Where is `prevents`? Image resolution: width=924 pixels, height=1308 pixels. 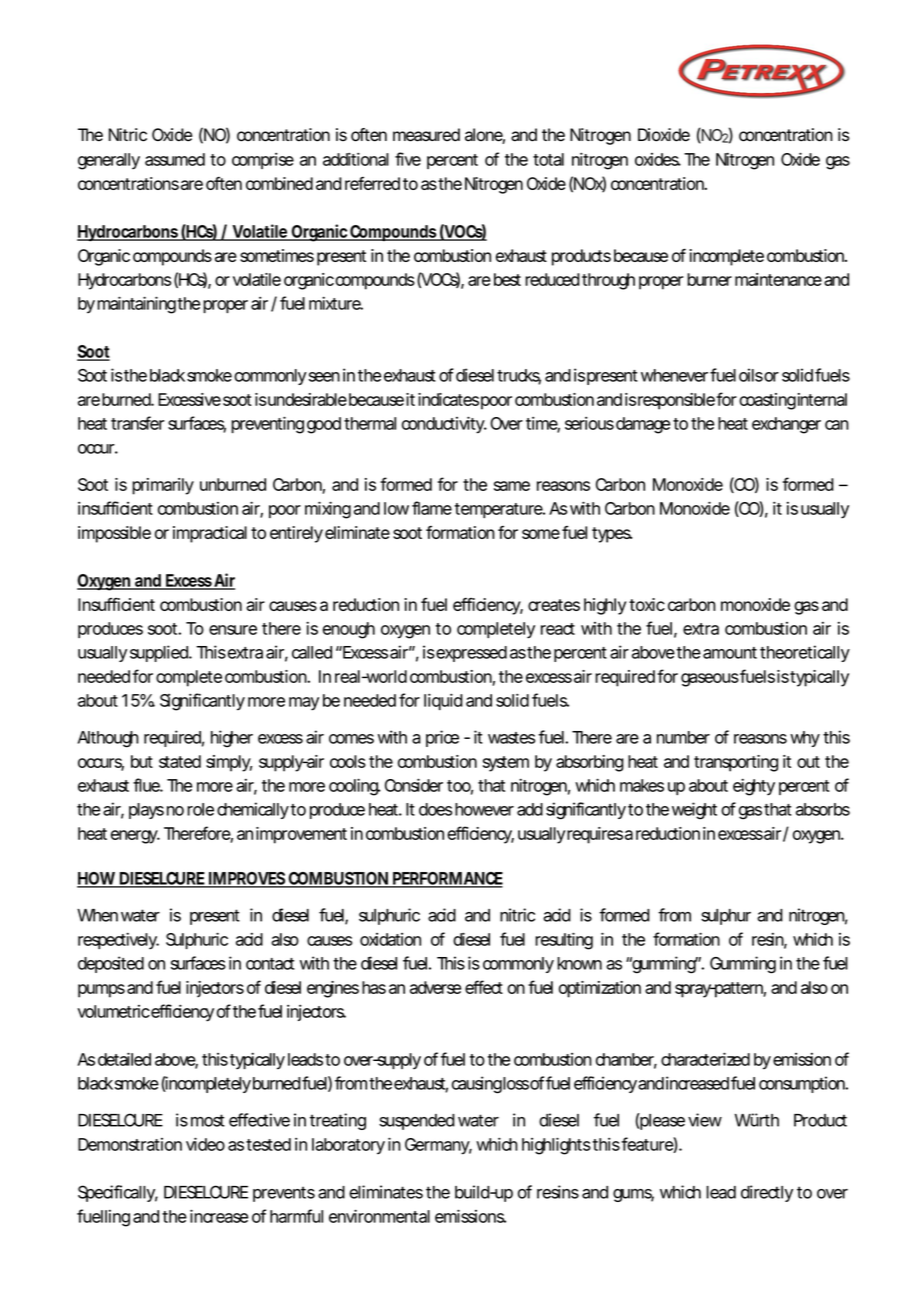
prevents is located at coordinates (284, 1194).
